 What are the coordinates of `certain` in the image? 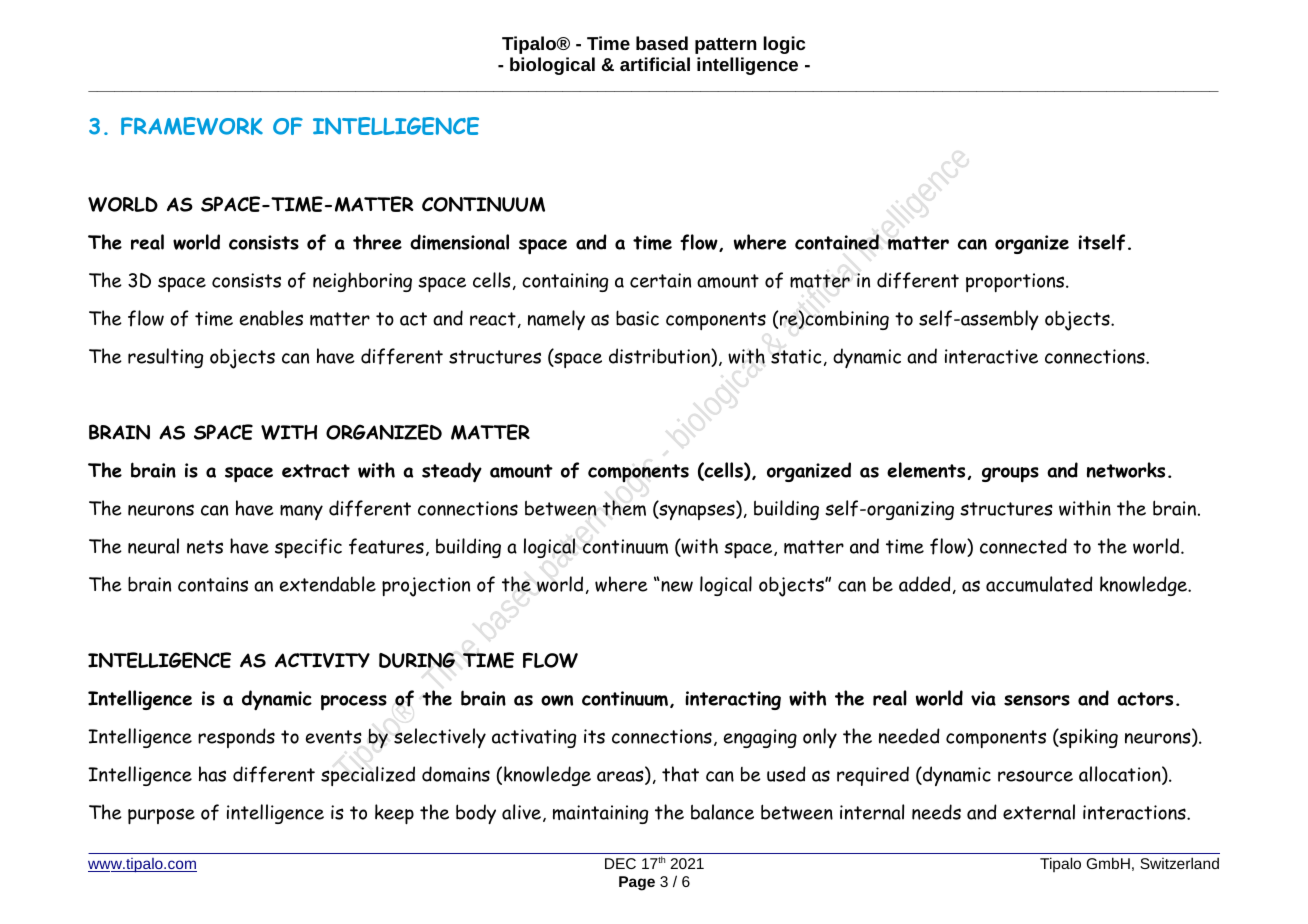 It's located at (660, 280).
